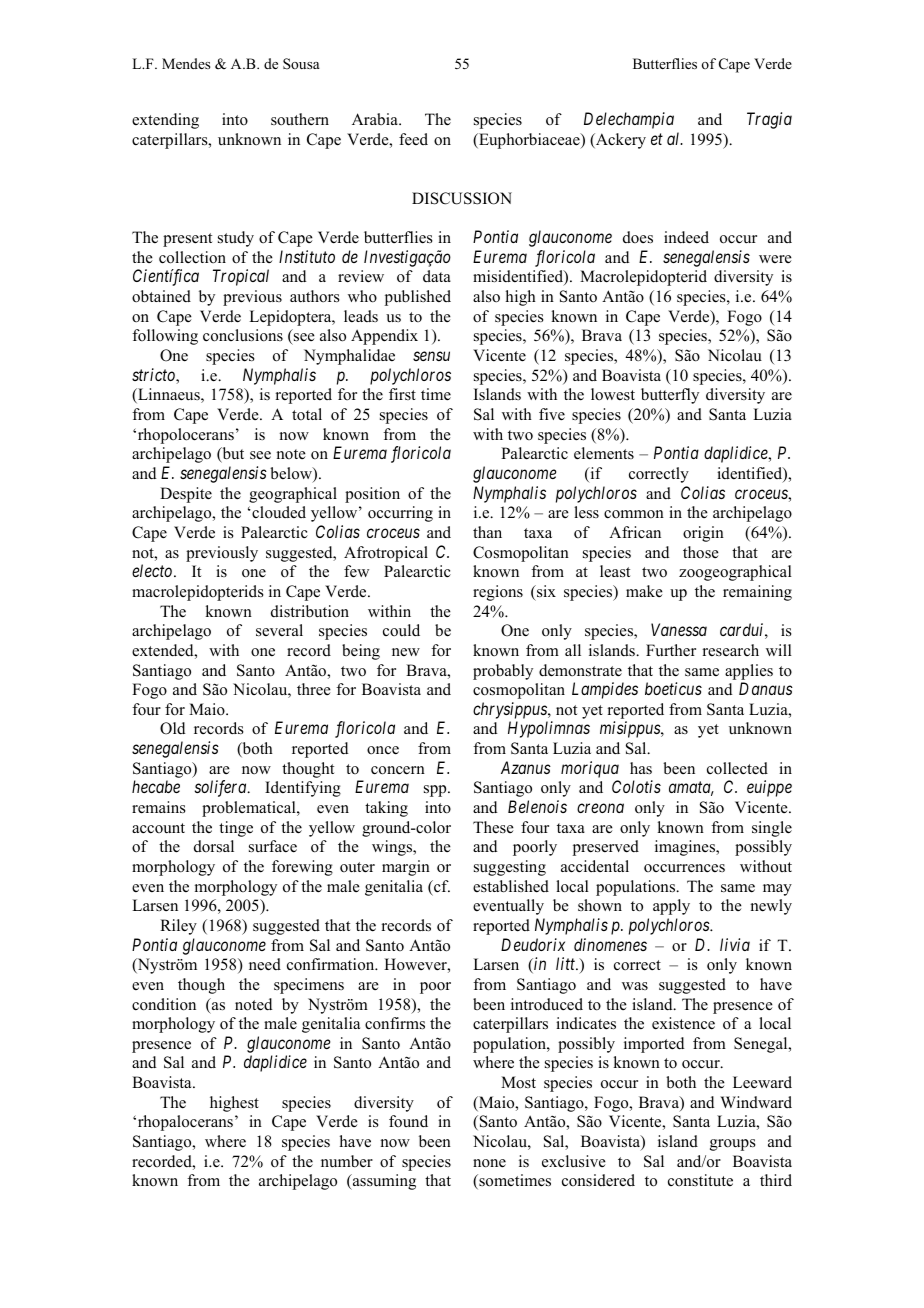  I want to click on number, so click(347, 1161).
